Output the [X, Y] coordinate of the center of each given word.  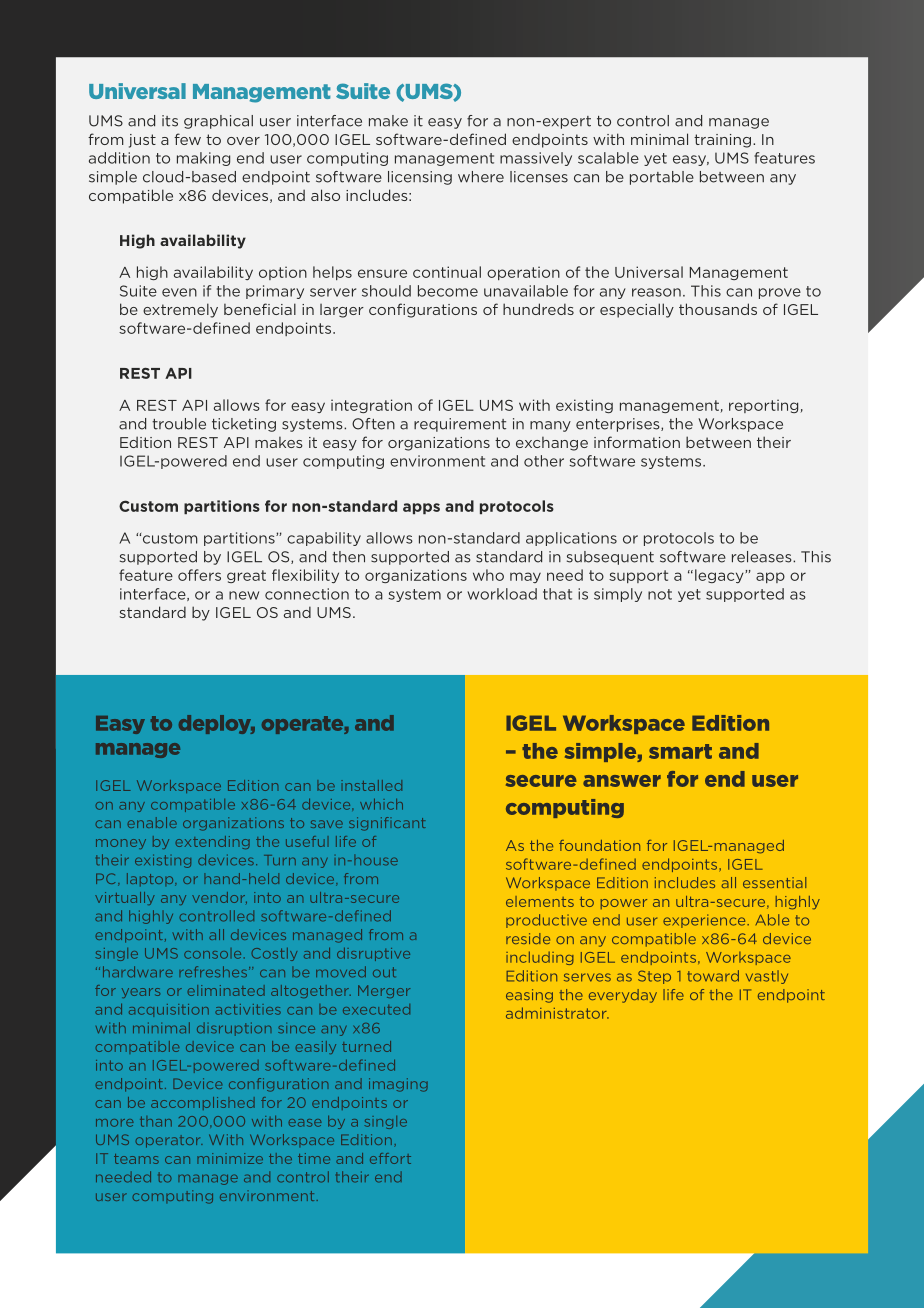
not [660, 594]
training [722, 141]
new [244, 595]
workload [502, 594]
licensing [420, 178]
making [203, 159]
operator [169, 1141]
